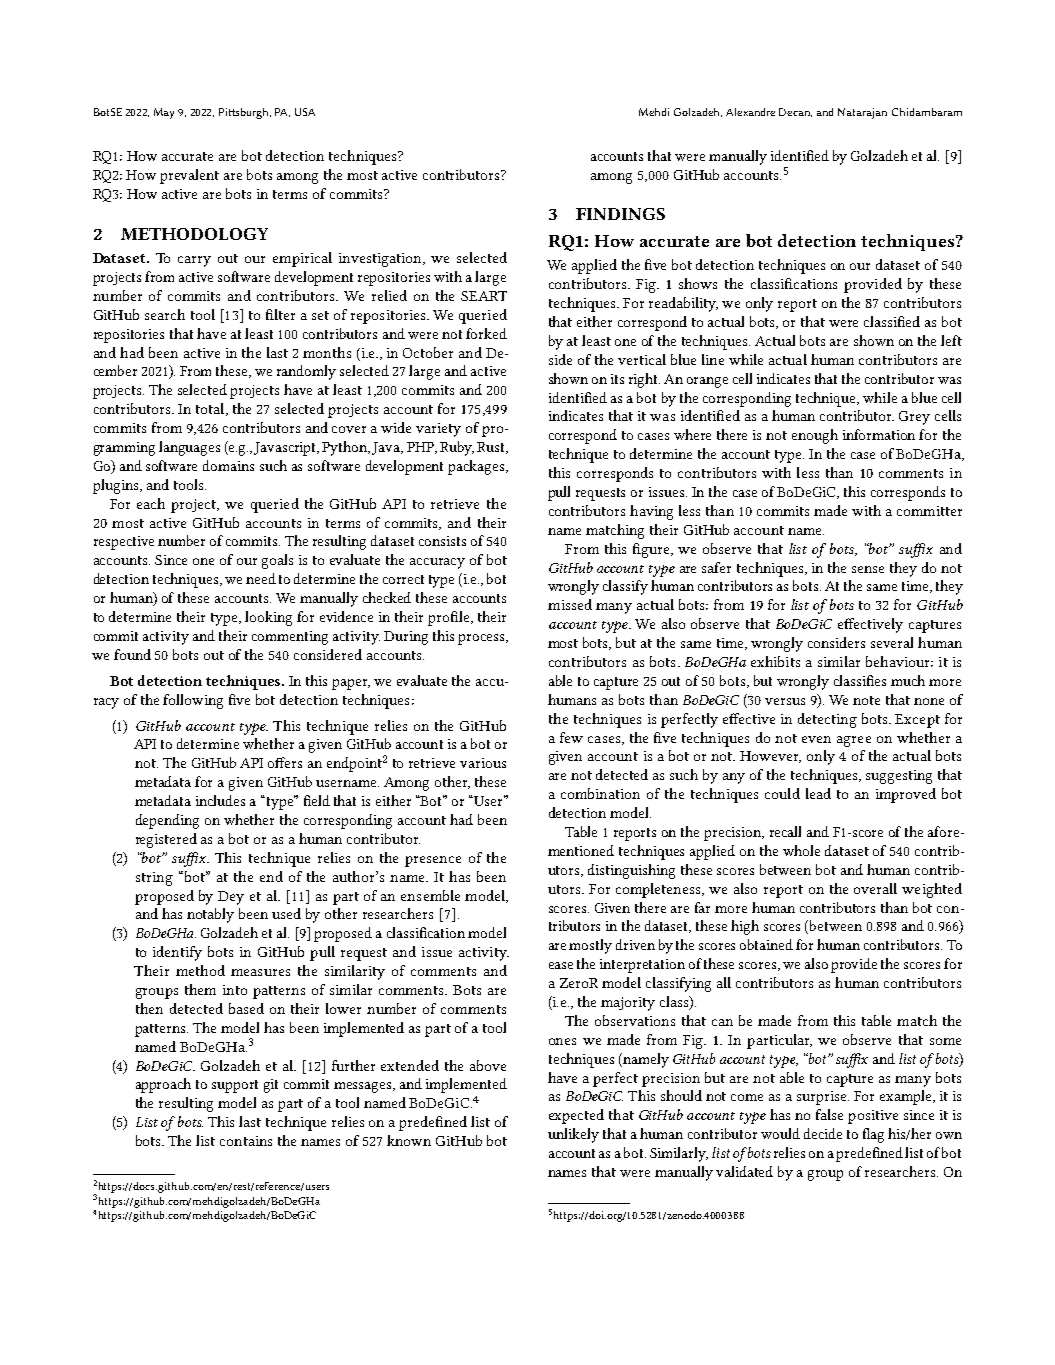 The width and height of the screenshot is (1055, 1365). What do you see at coordinates (268, 618) in the screenshot?
I see `looking` at bounding box center [268, 618].
